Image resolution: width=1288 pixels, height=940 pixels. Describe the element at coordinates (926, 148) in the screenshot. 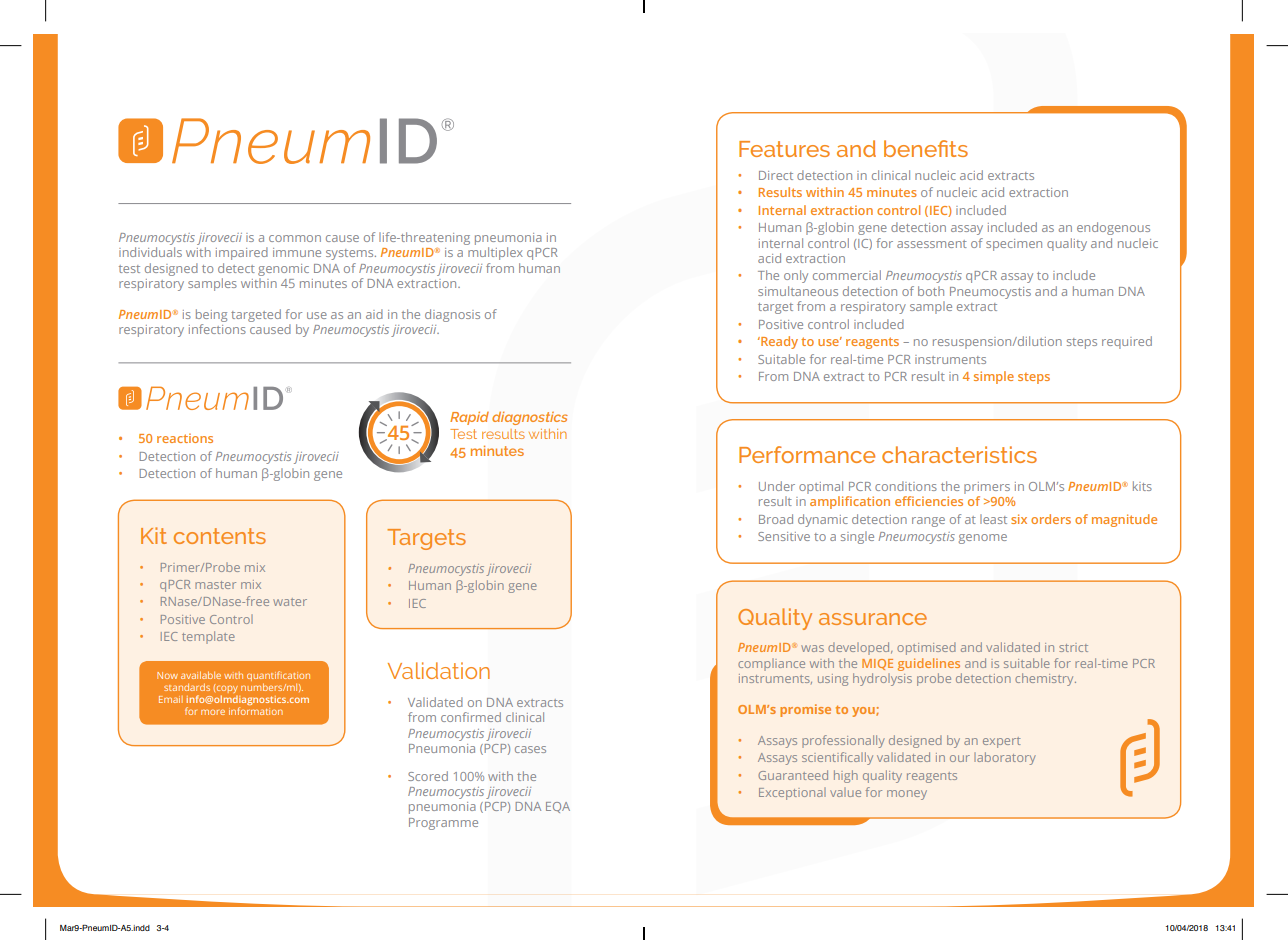

I see `benefits` at that location.
